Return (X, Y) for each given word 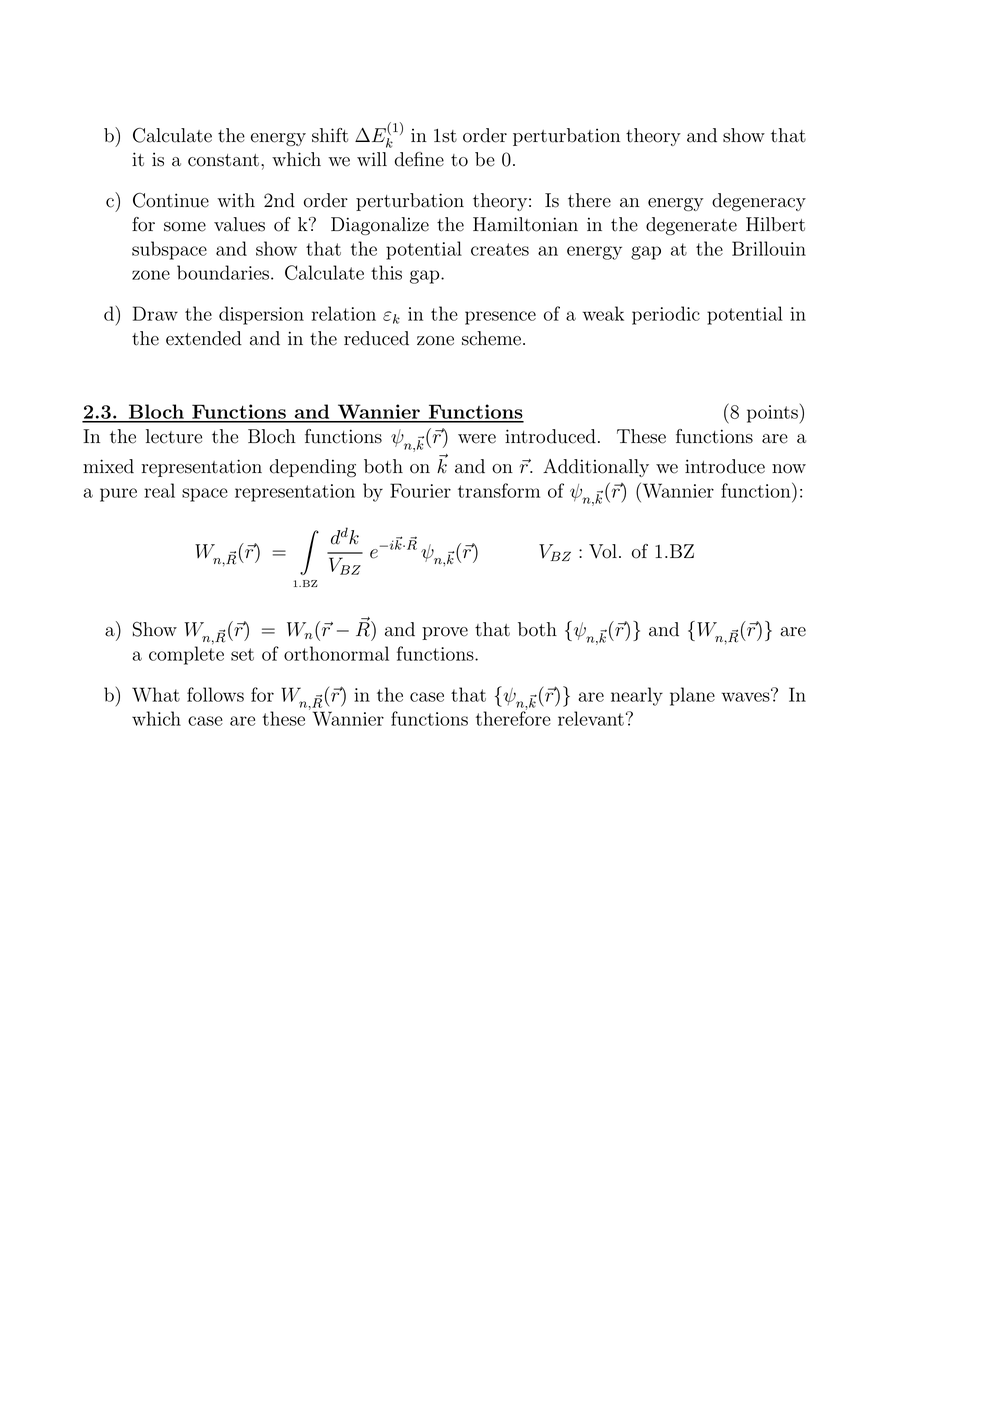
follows (215, 694)
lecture (174, 436)
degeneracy (759, 202)
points (772, 414)
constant (223, 160)
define (419, 159)
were (477, 439)
